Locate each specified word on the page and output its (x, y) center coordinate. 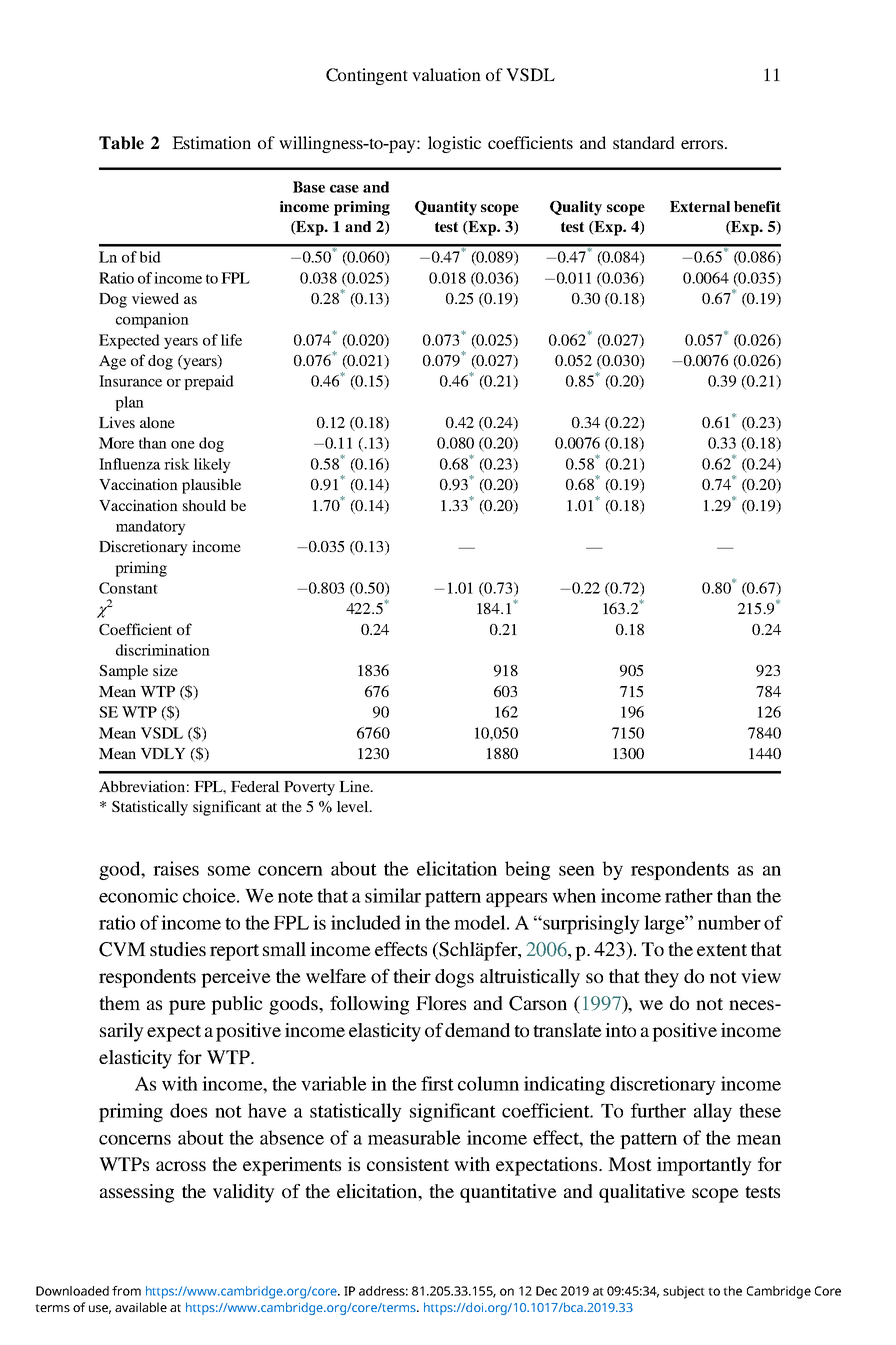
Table (121, 143)
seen (577, 871)
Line (355, 786)
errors (702, 144)
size (165, 670)
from (126, 1291)
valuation (446, 74)
